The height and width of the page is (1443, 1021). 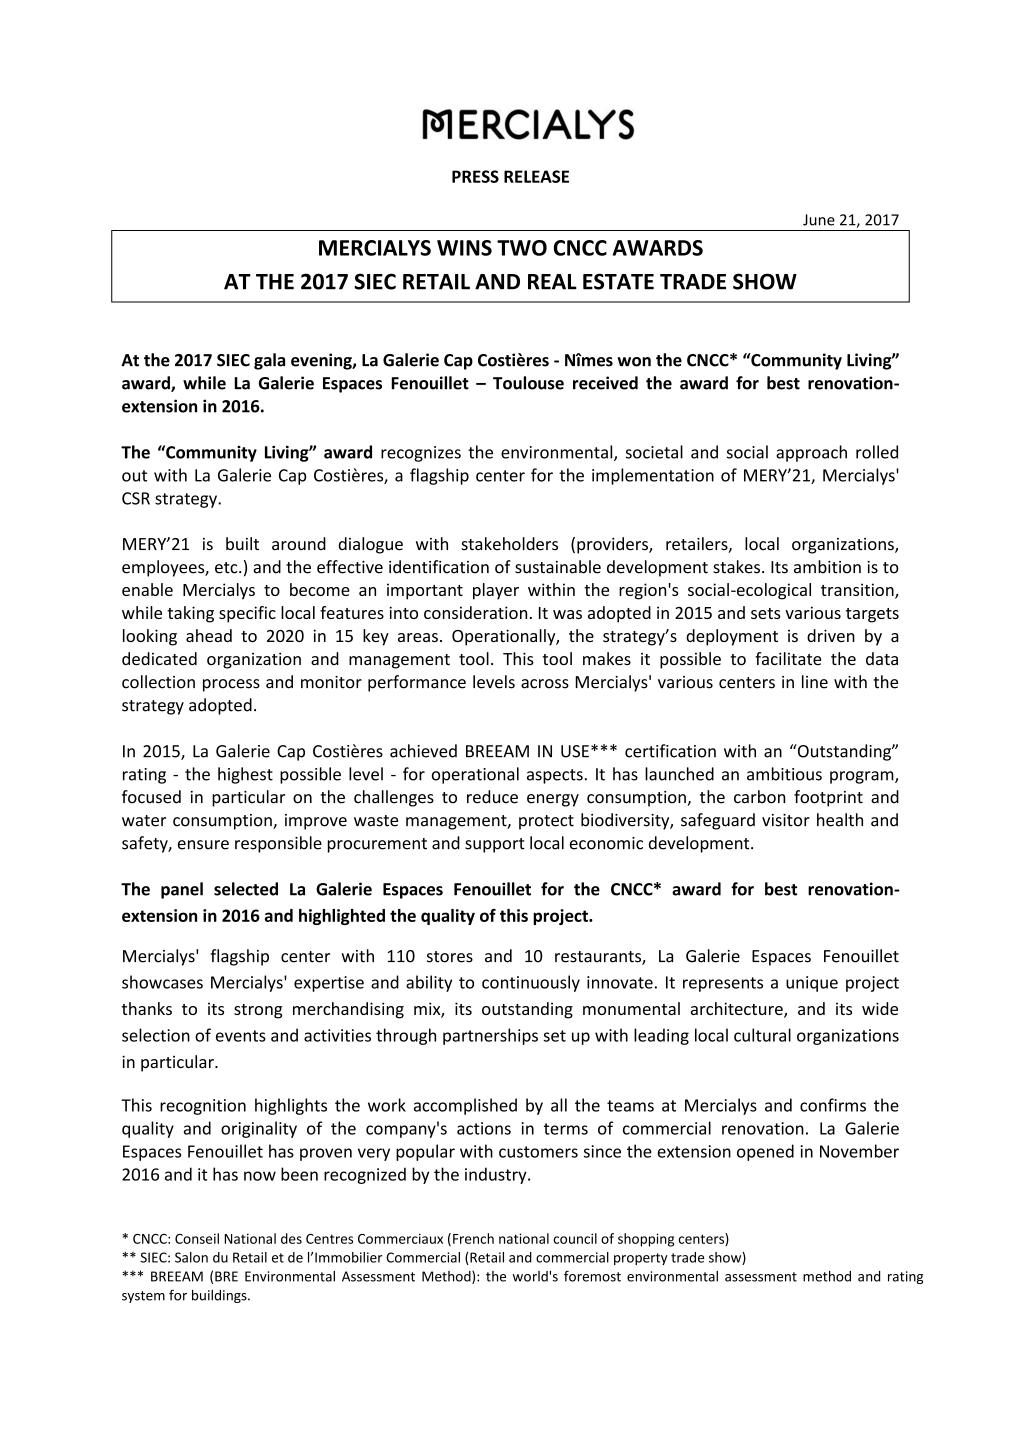 I want to click on aspects, so click(x=555, y=776).
